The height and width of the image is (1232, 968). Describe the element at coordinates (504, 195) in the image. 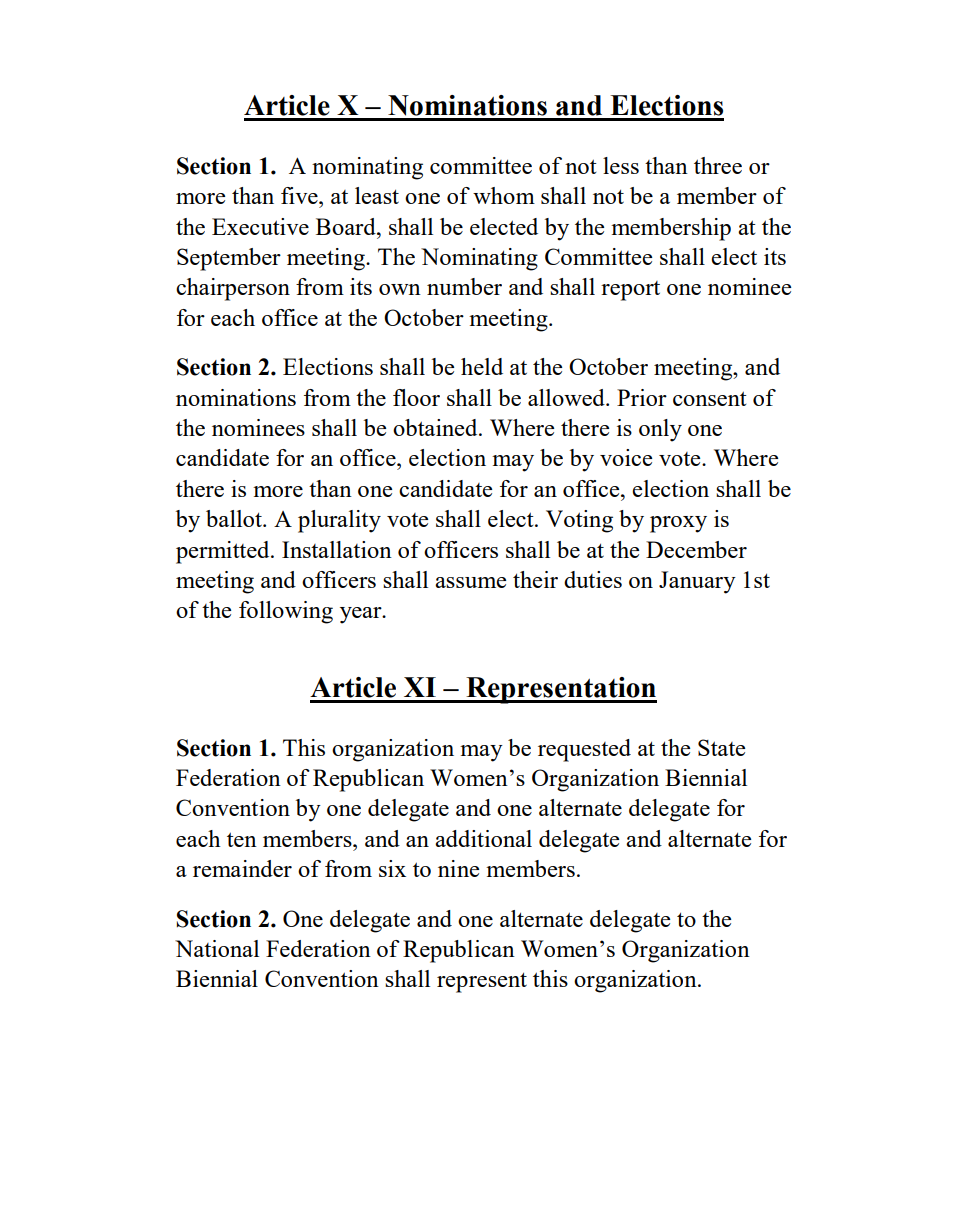

I see `whom` at that location.
